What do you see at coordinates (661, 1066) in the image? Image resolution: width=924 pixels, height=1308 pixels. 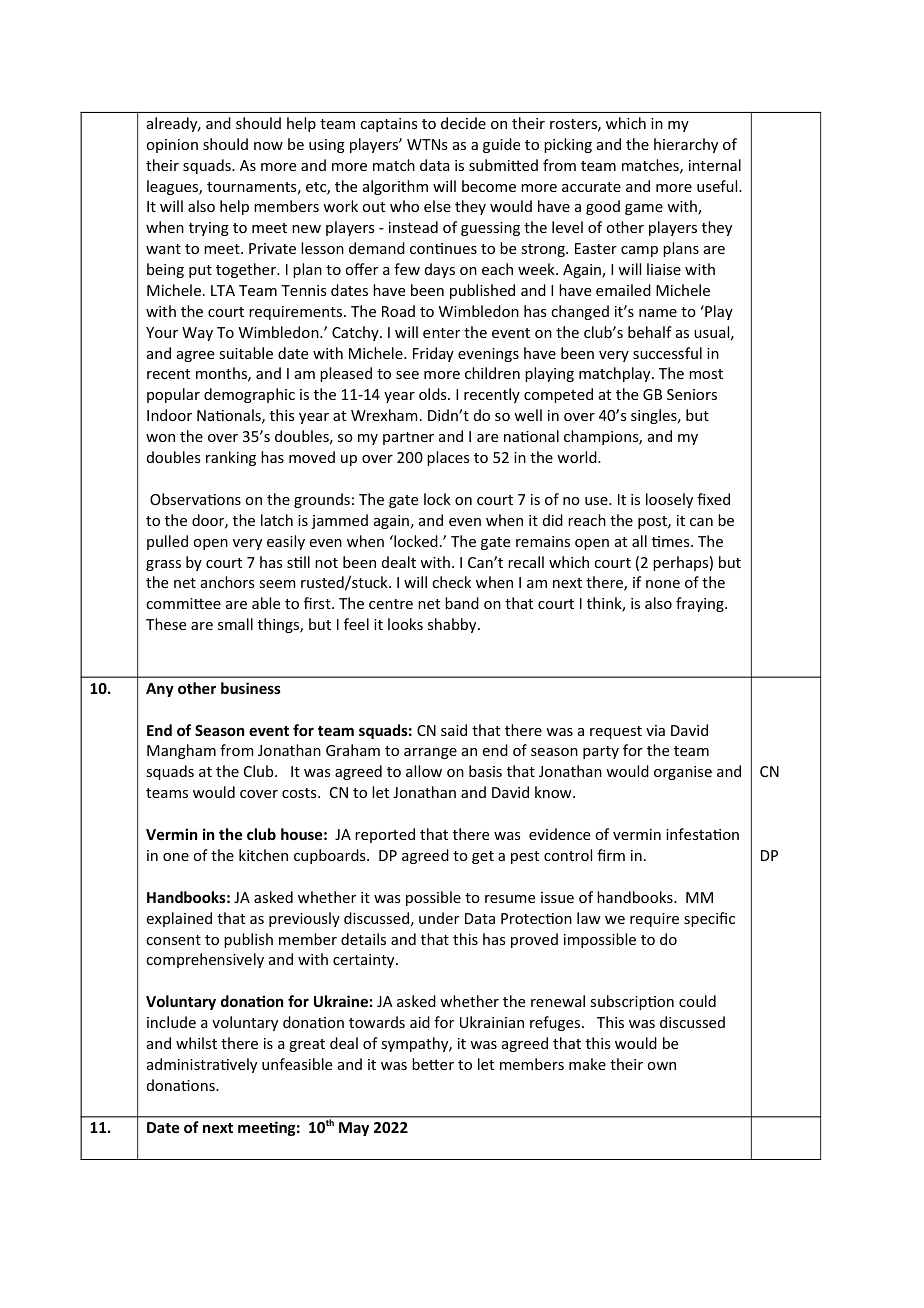 I see `own` at bounding box center [661, 1066].
